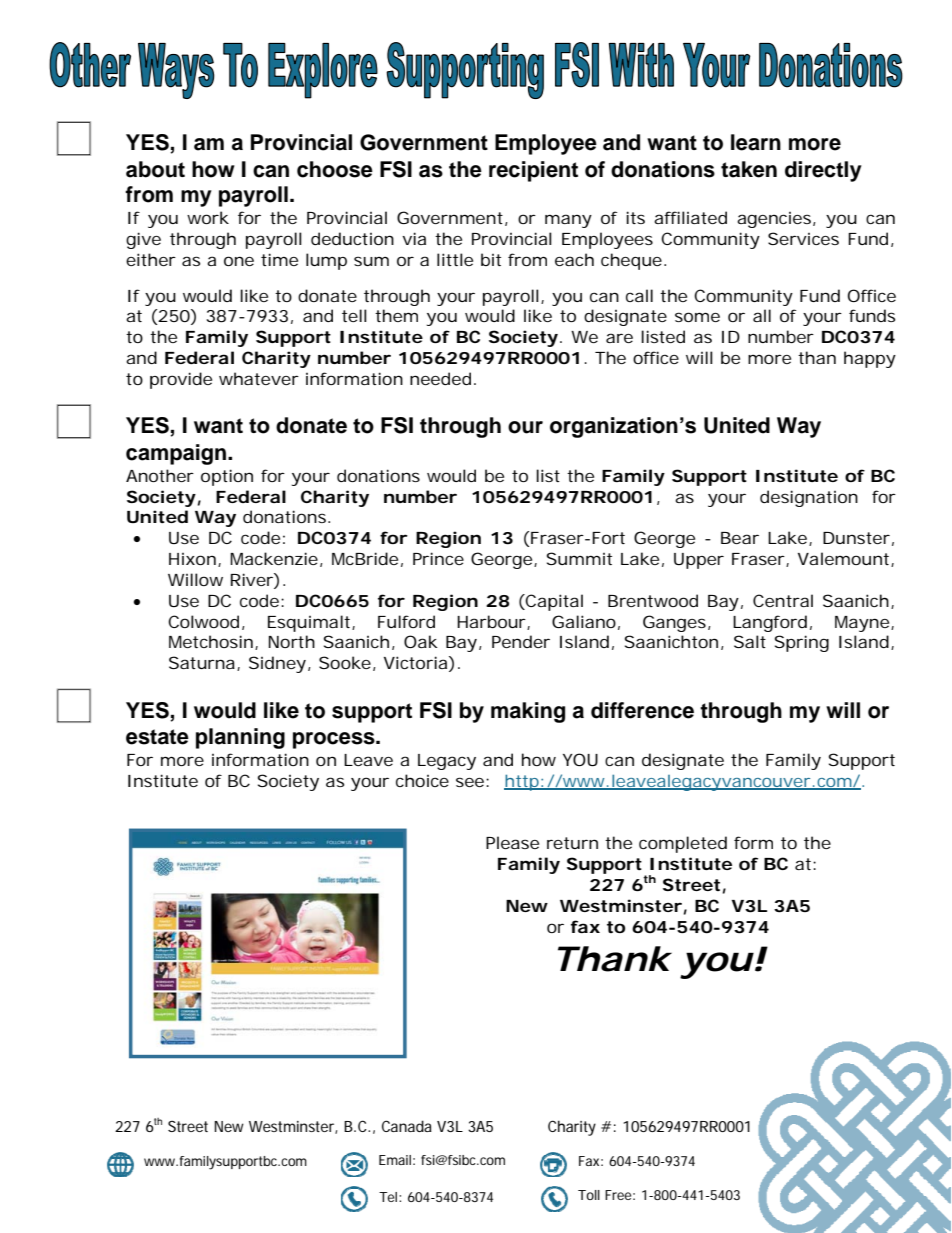  Describe the element at coordinates (809, 498) in the document. I see `designation` at that location.
